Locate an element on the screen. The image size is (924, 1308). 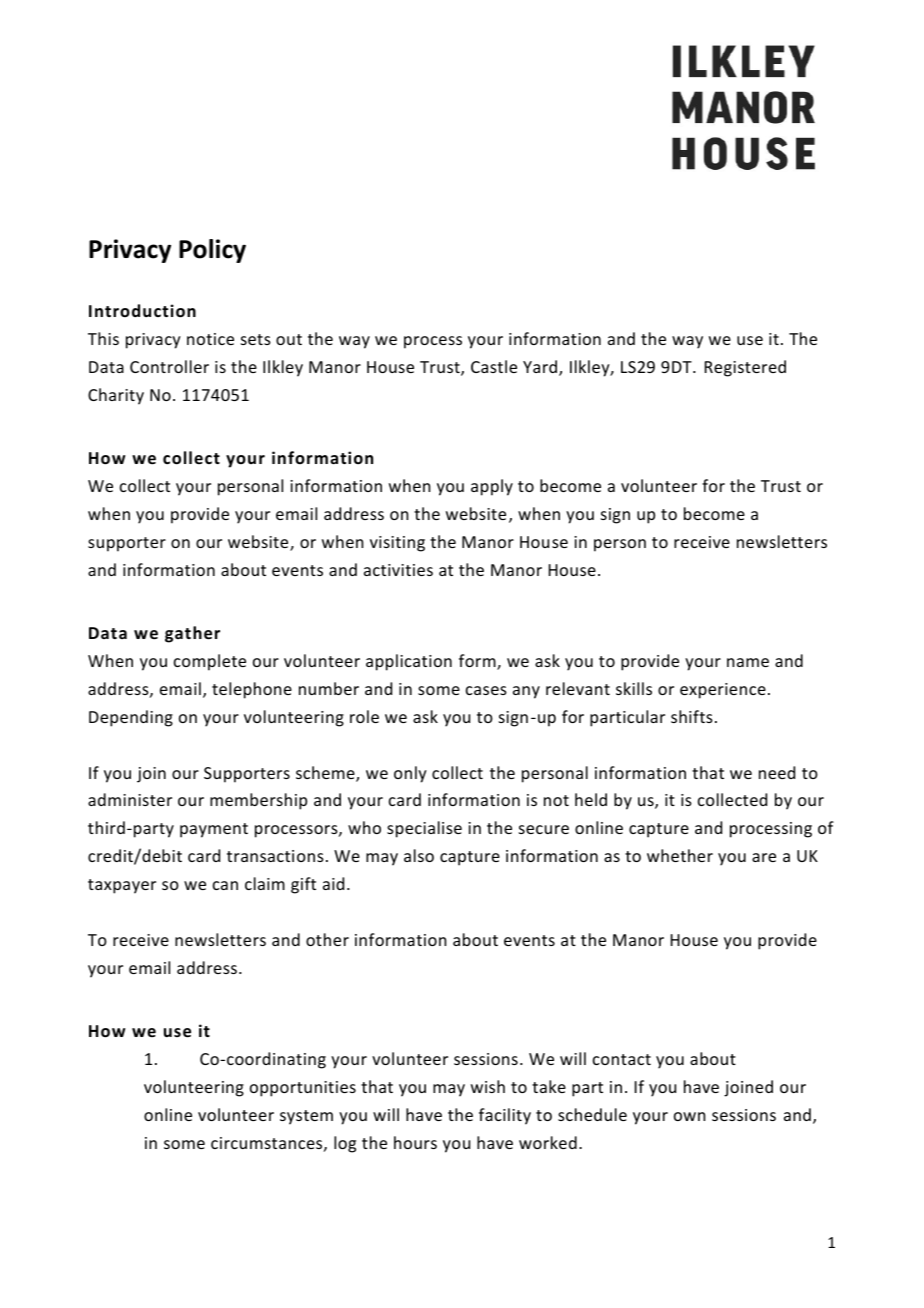
name is located at coordinates (748, 662).
